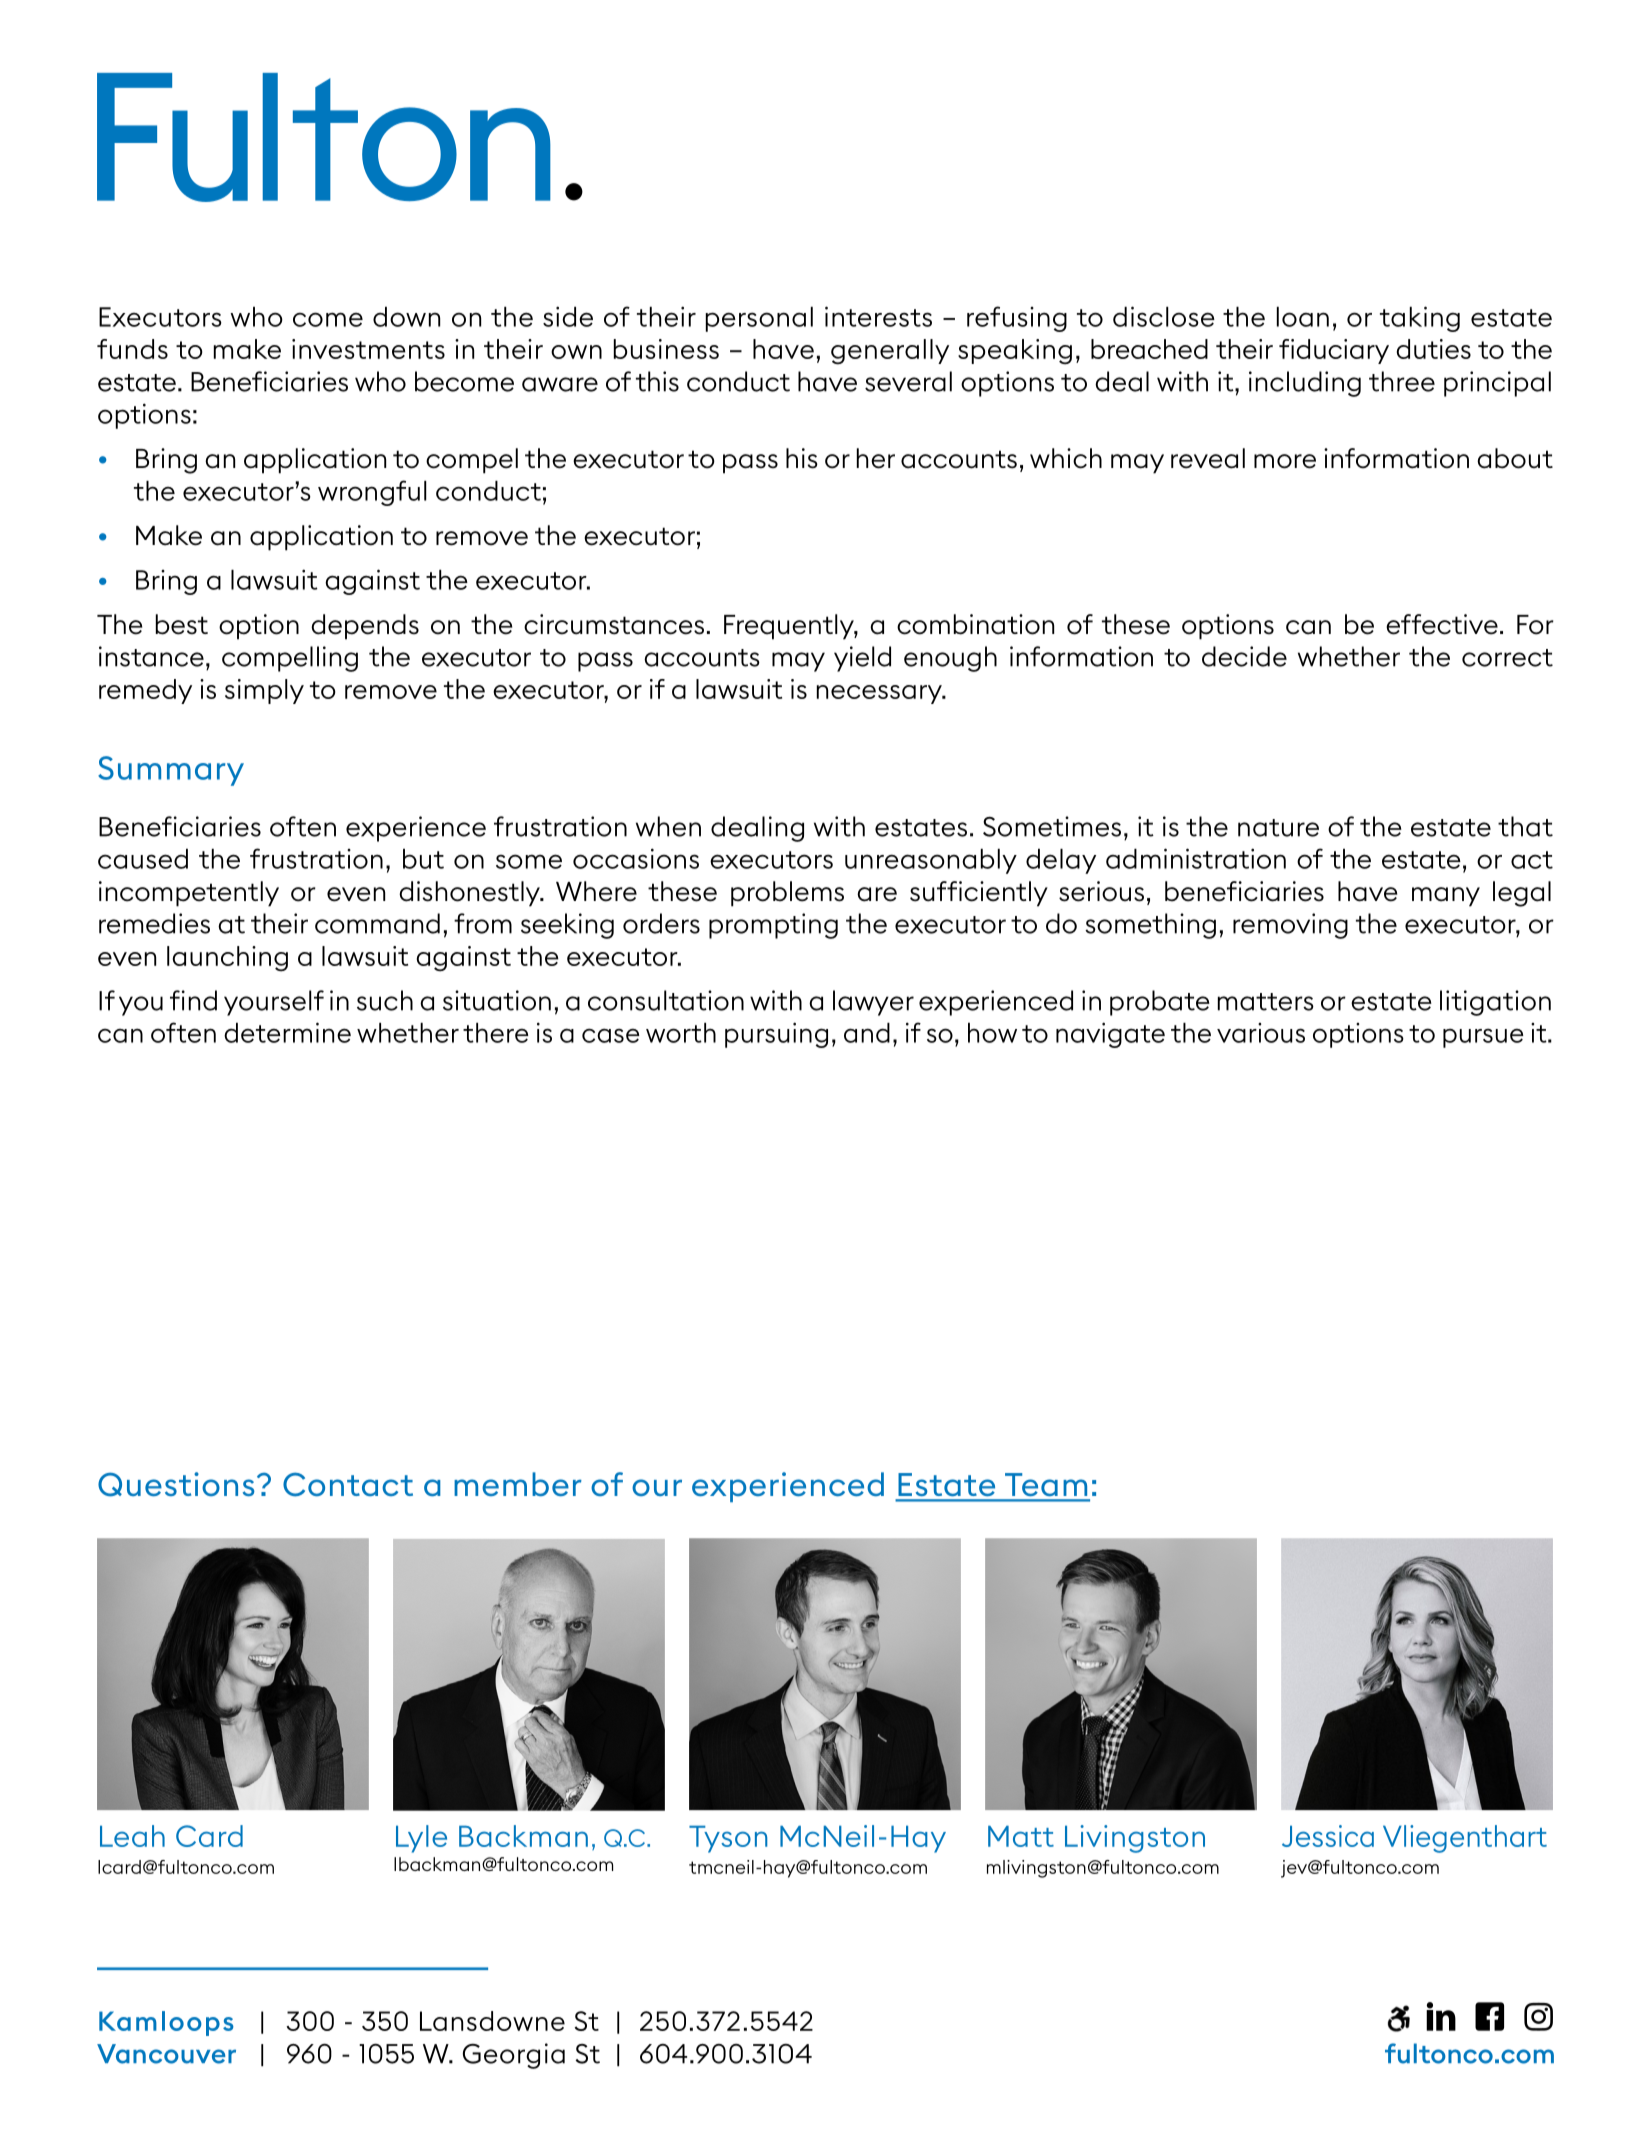  What do you see at coordinates (166, 2054) in the screenshot?
I see `Vancouver` at bounding box center [166, 2054].
